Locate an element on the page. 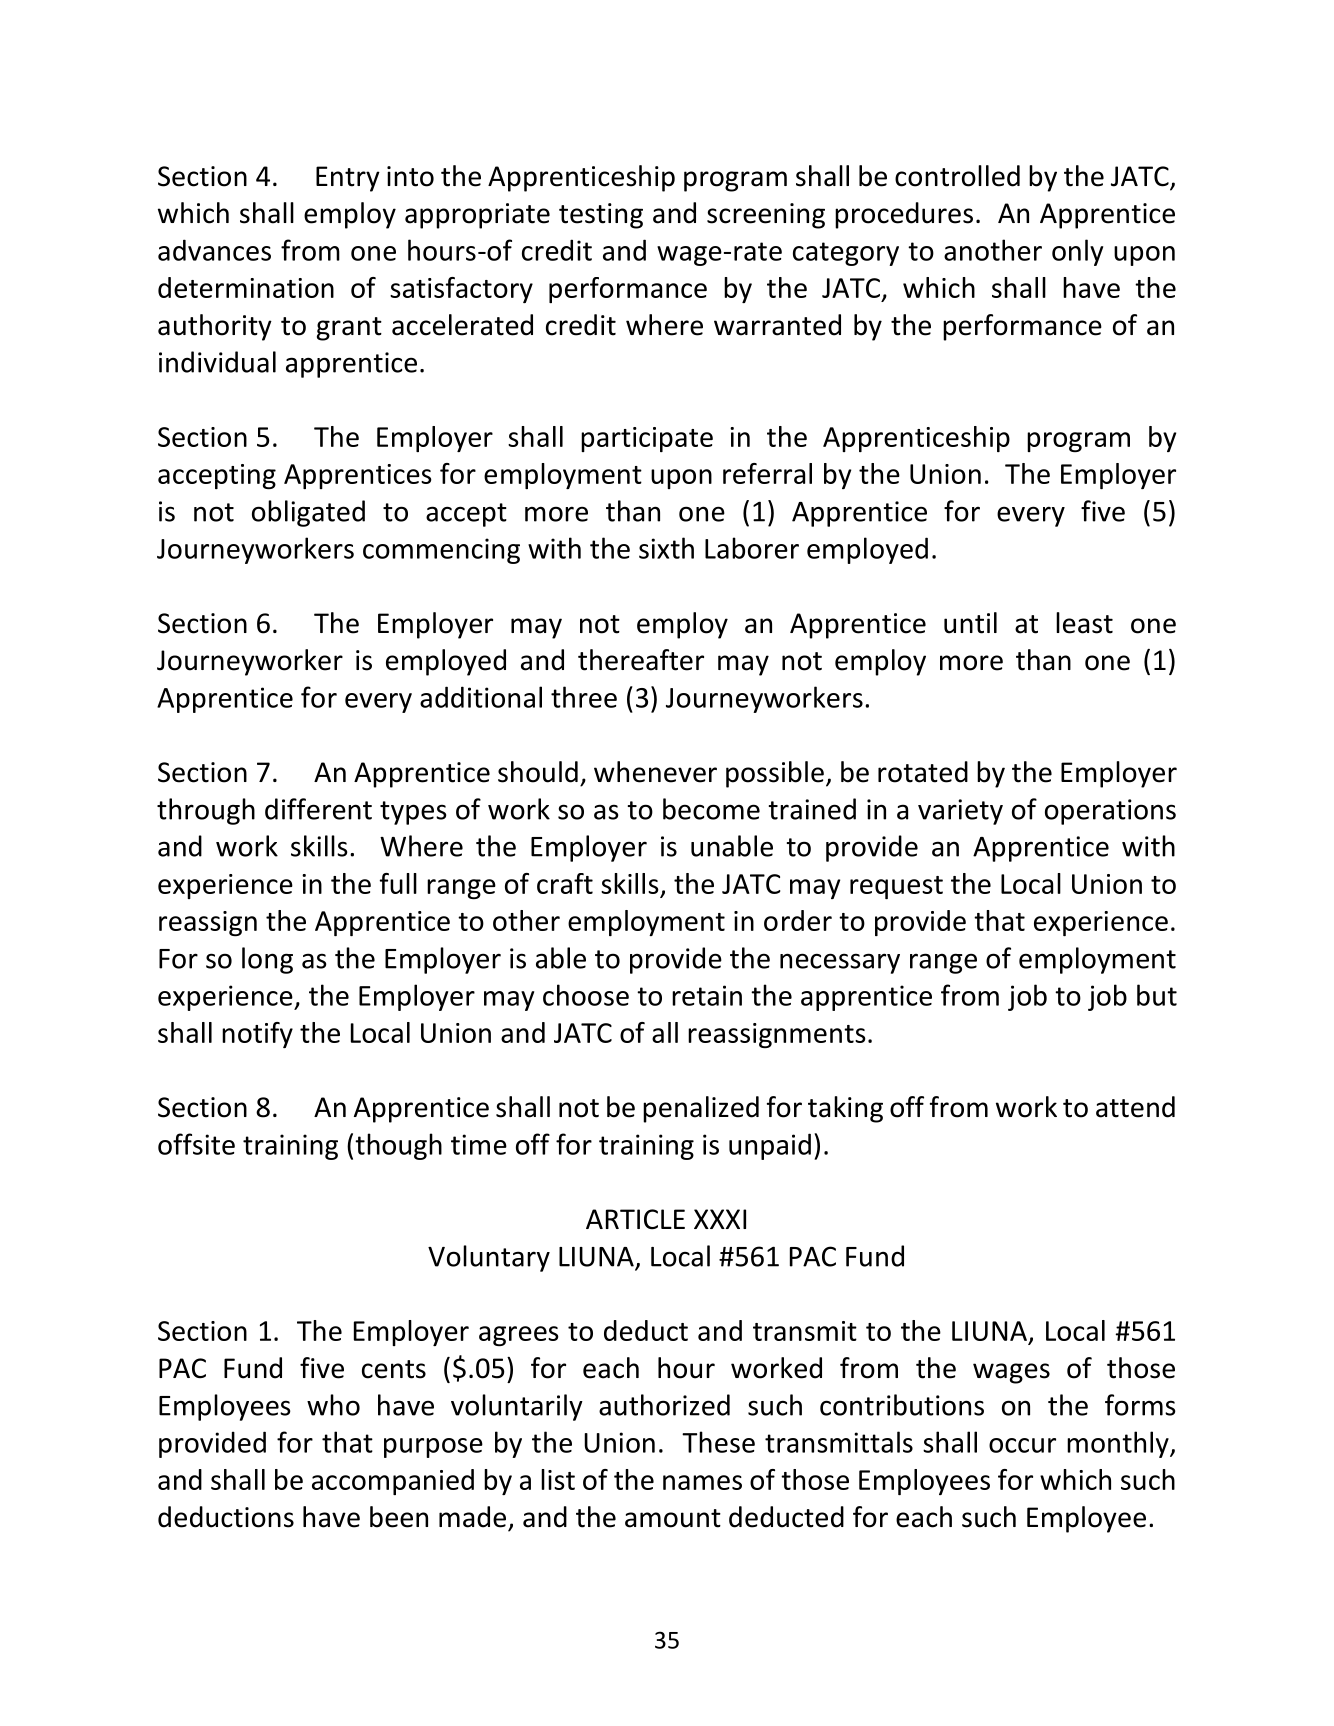 This document has height=1726, width=1334. variety is located at coordinates (960, 812).
